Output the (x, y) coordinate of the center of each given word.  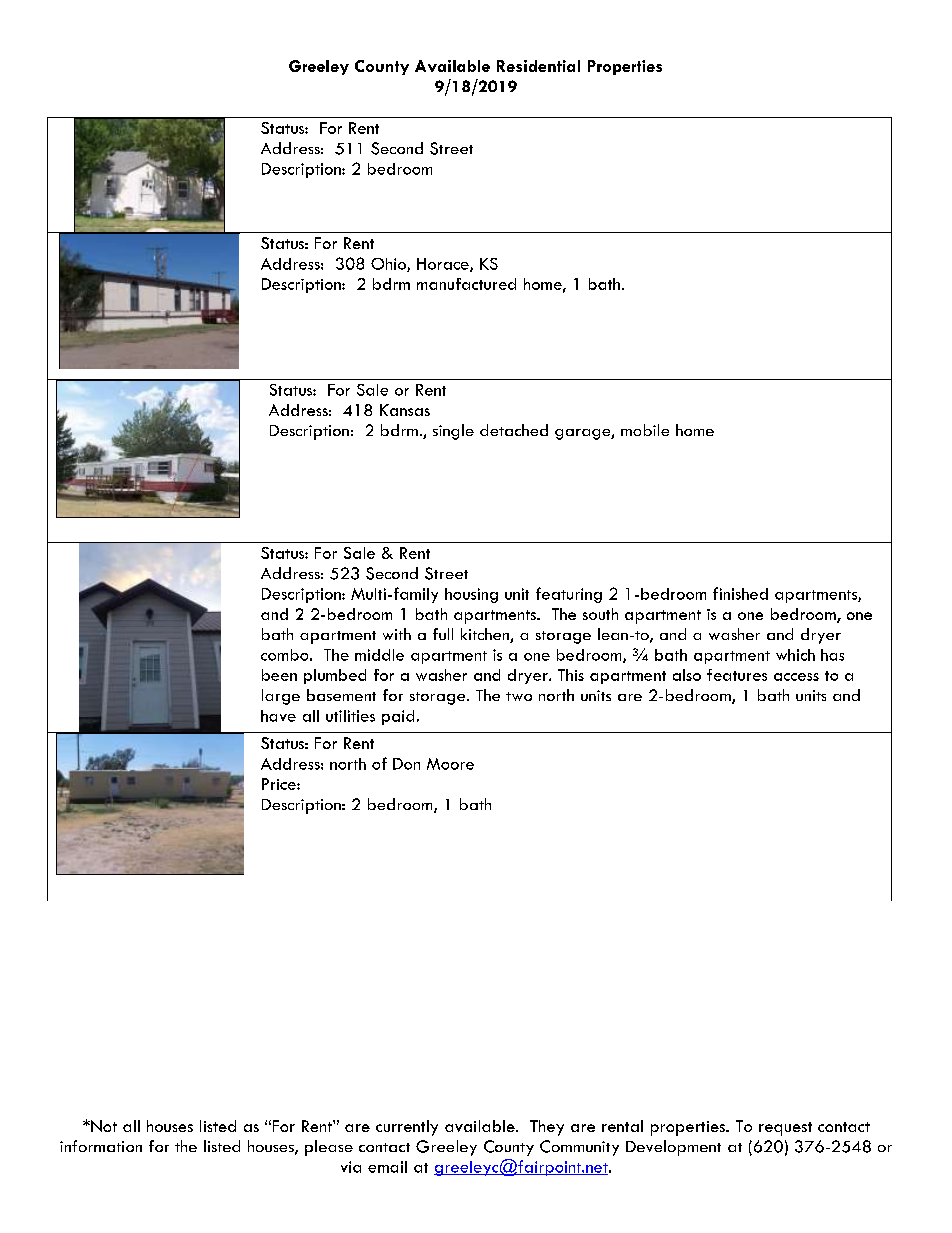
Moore (450, 764)
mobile (645, 430)
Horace (444, 265)
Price (280, 784)
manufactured (466, 284)
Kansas (405, 410)
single (453, 432)
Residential (538, 66)
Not (103, 1126)
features (737, 675)
